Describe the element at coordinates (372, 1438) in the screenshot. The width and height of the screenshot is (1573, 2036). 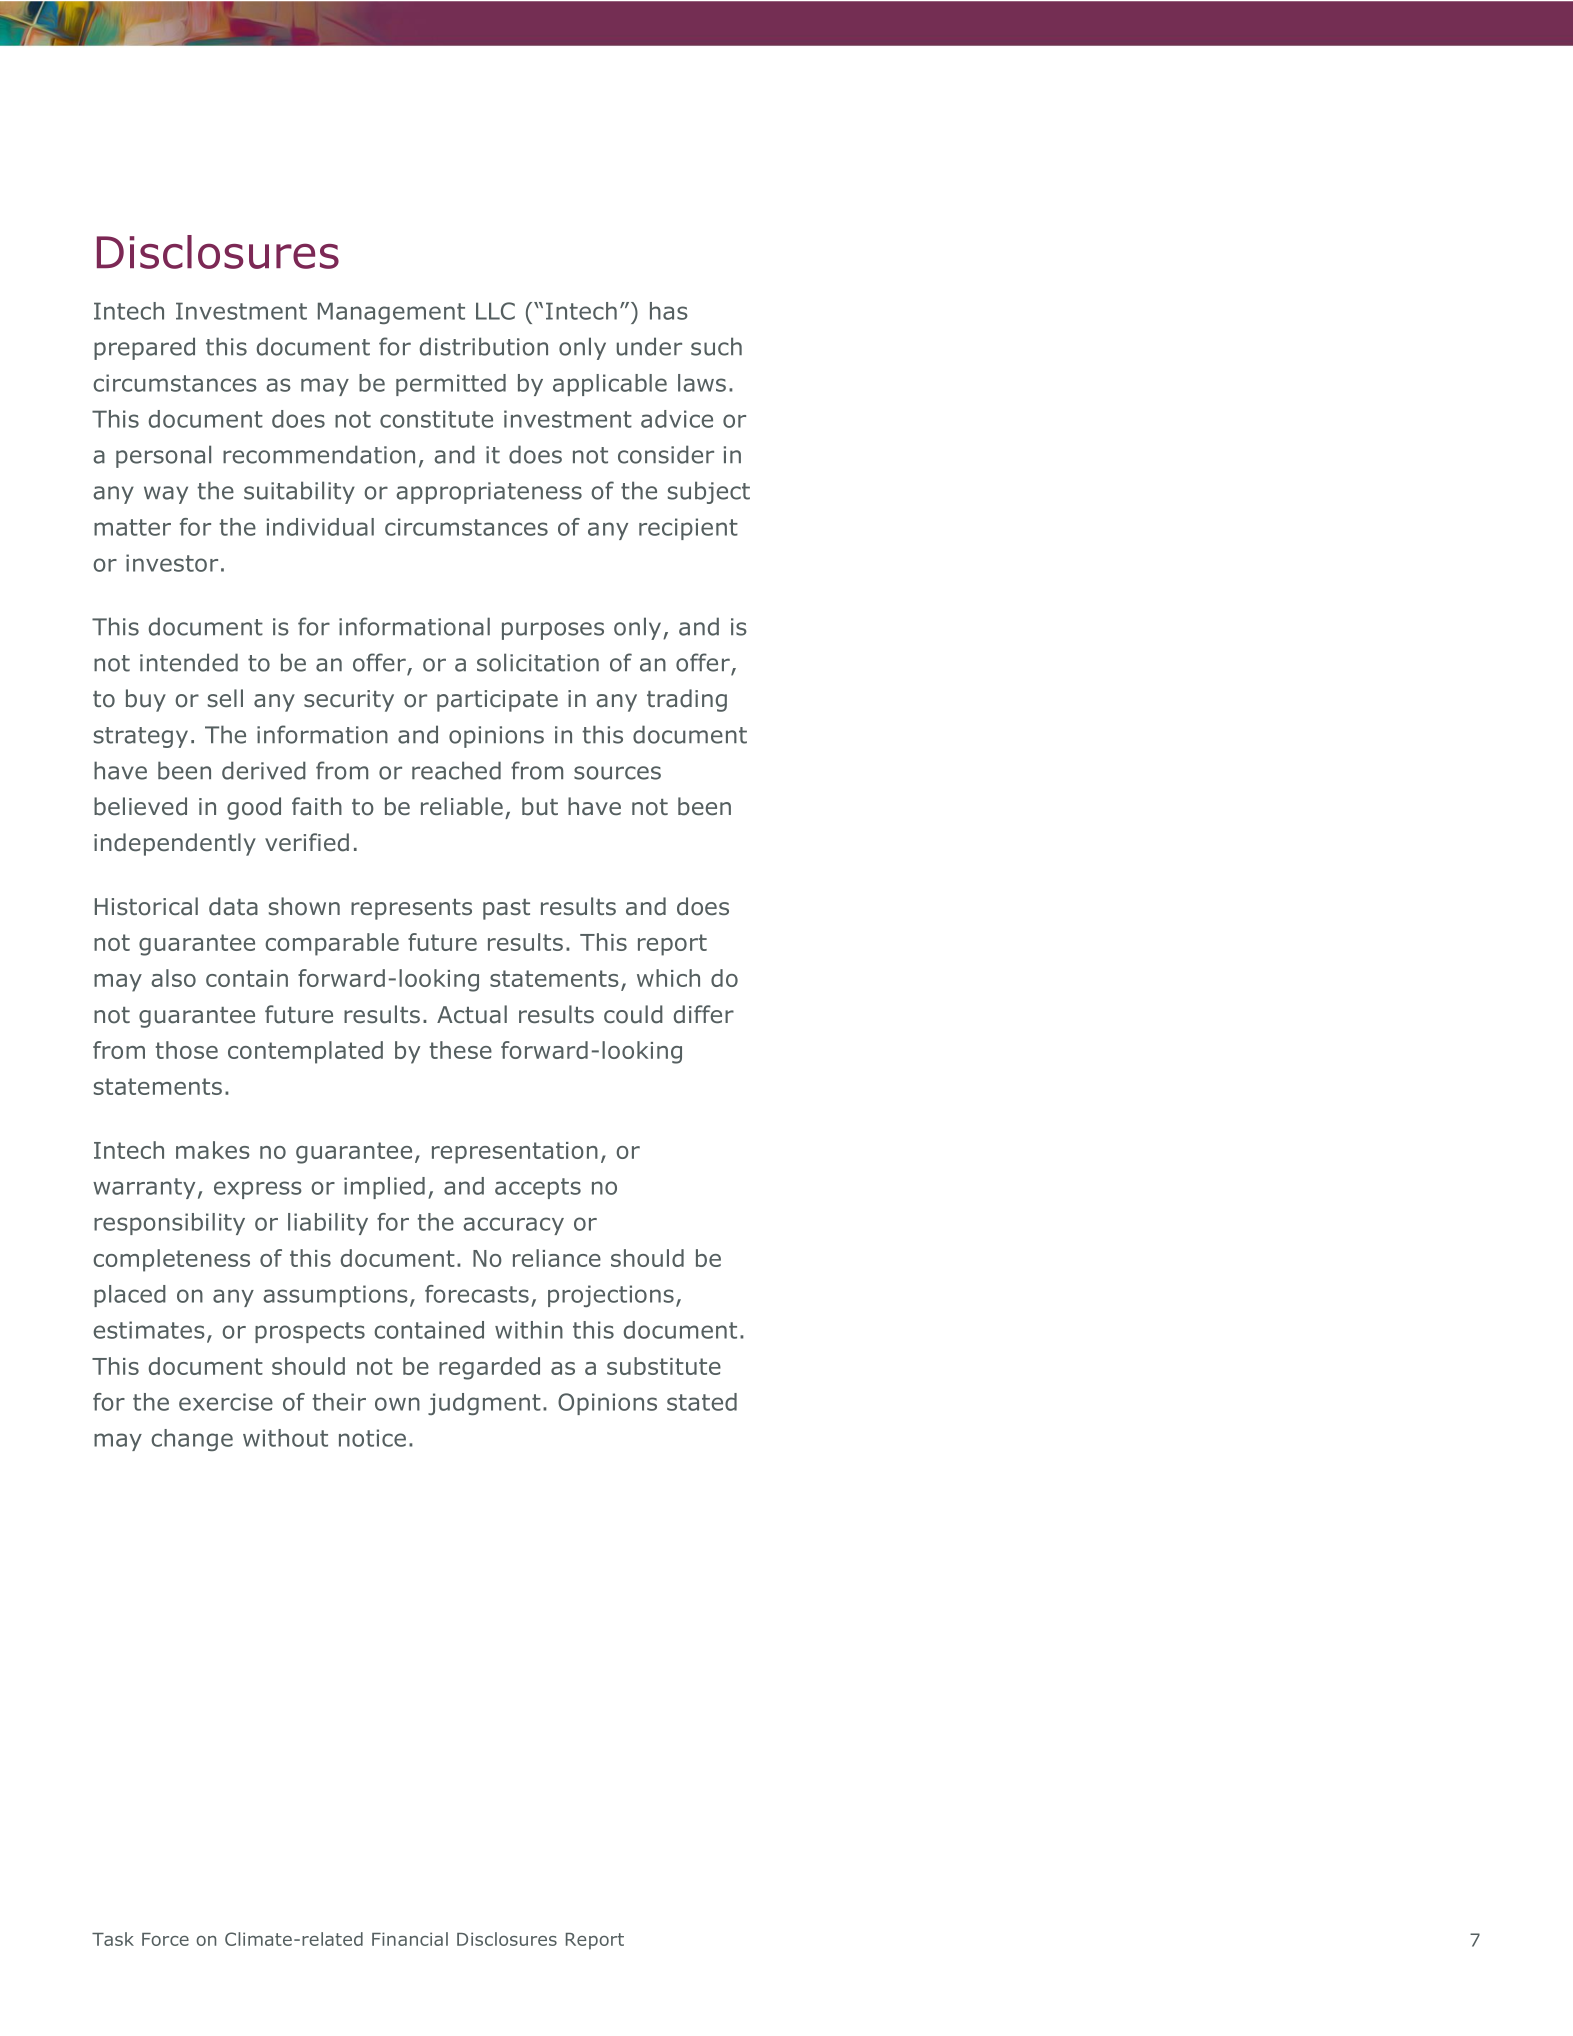
I see `notice` at that location.
